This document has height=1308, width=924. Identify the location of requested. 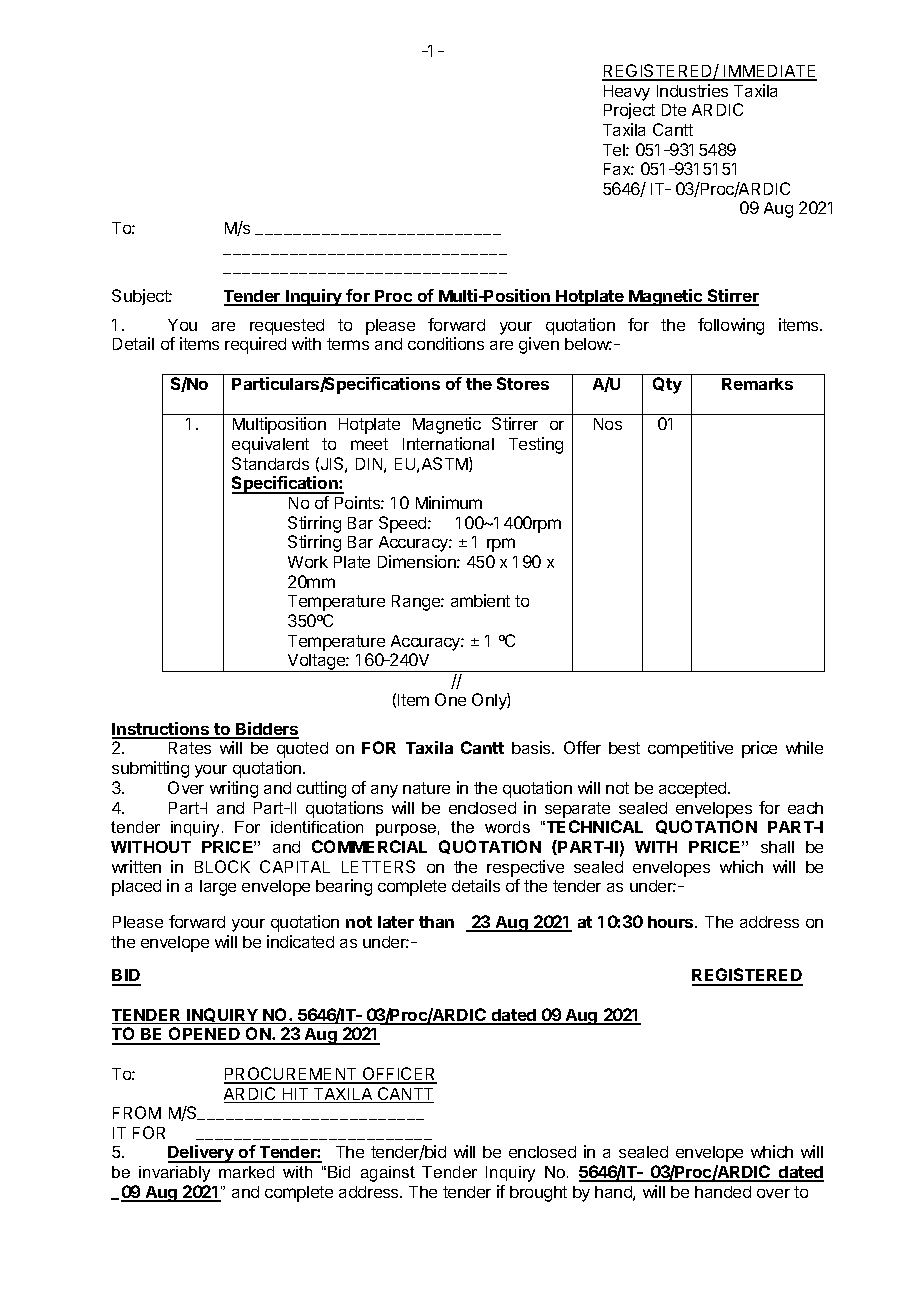
(287, 327).
